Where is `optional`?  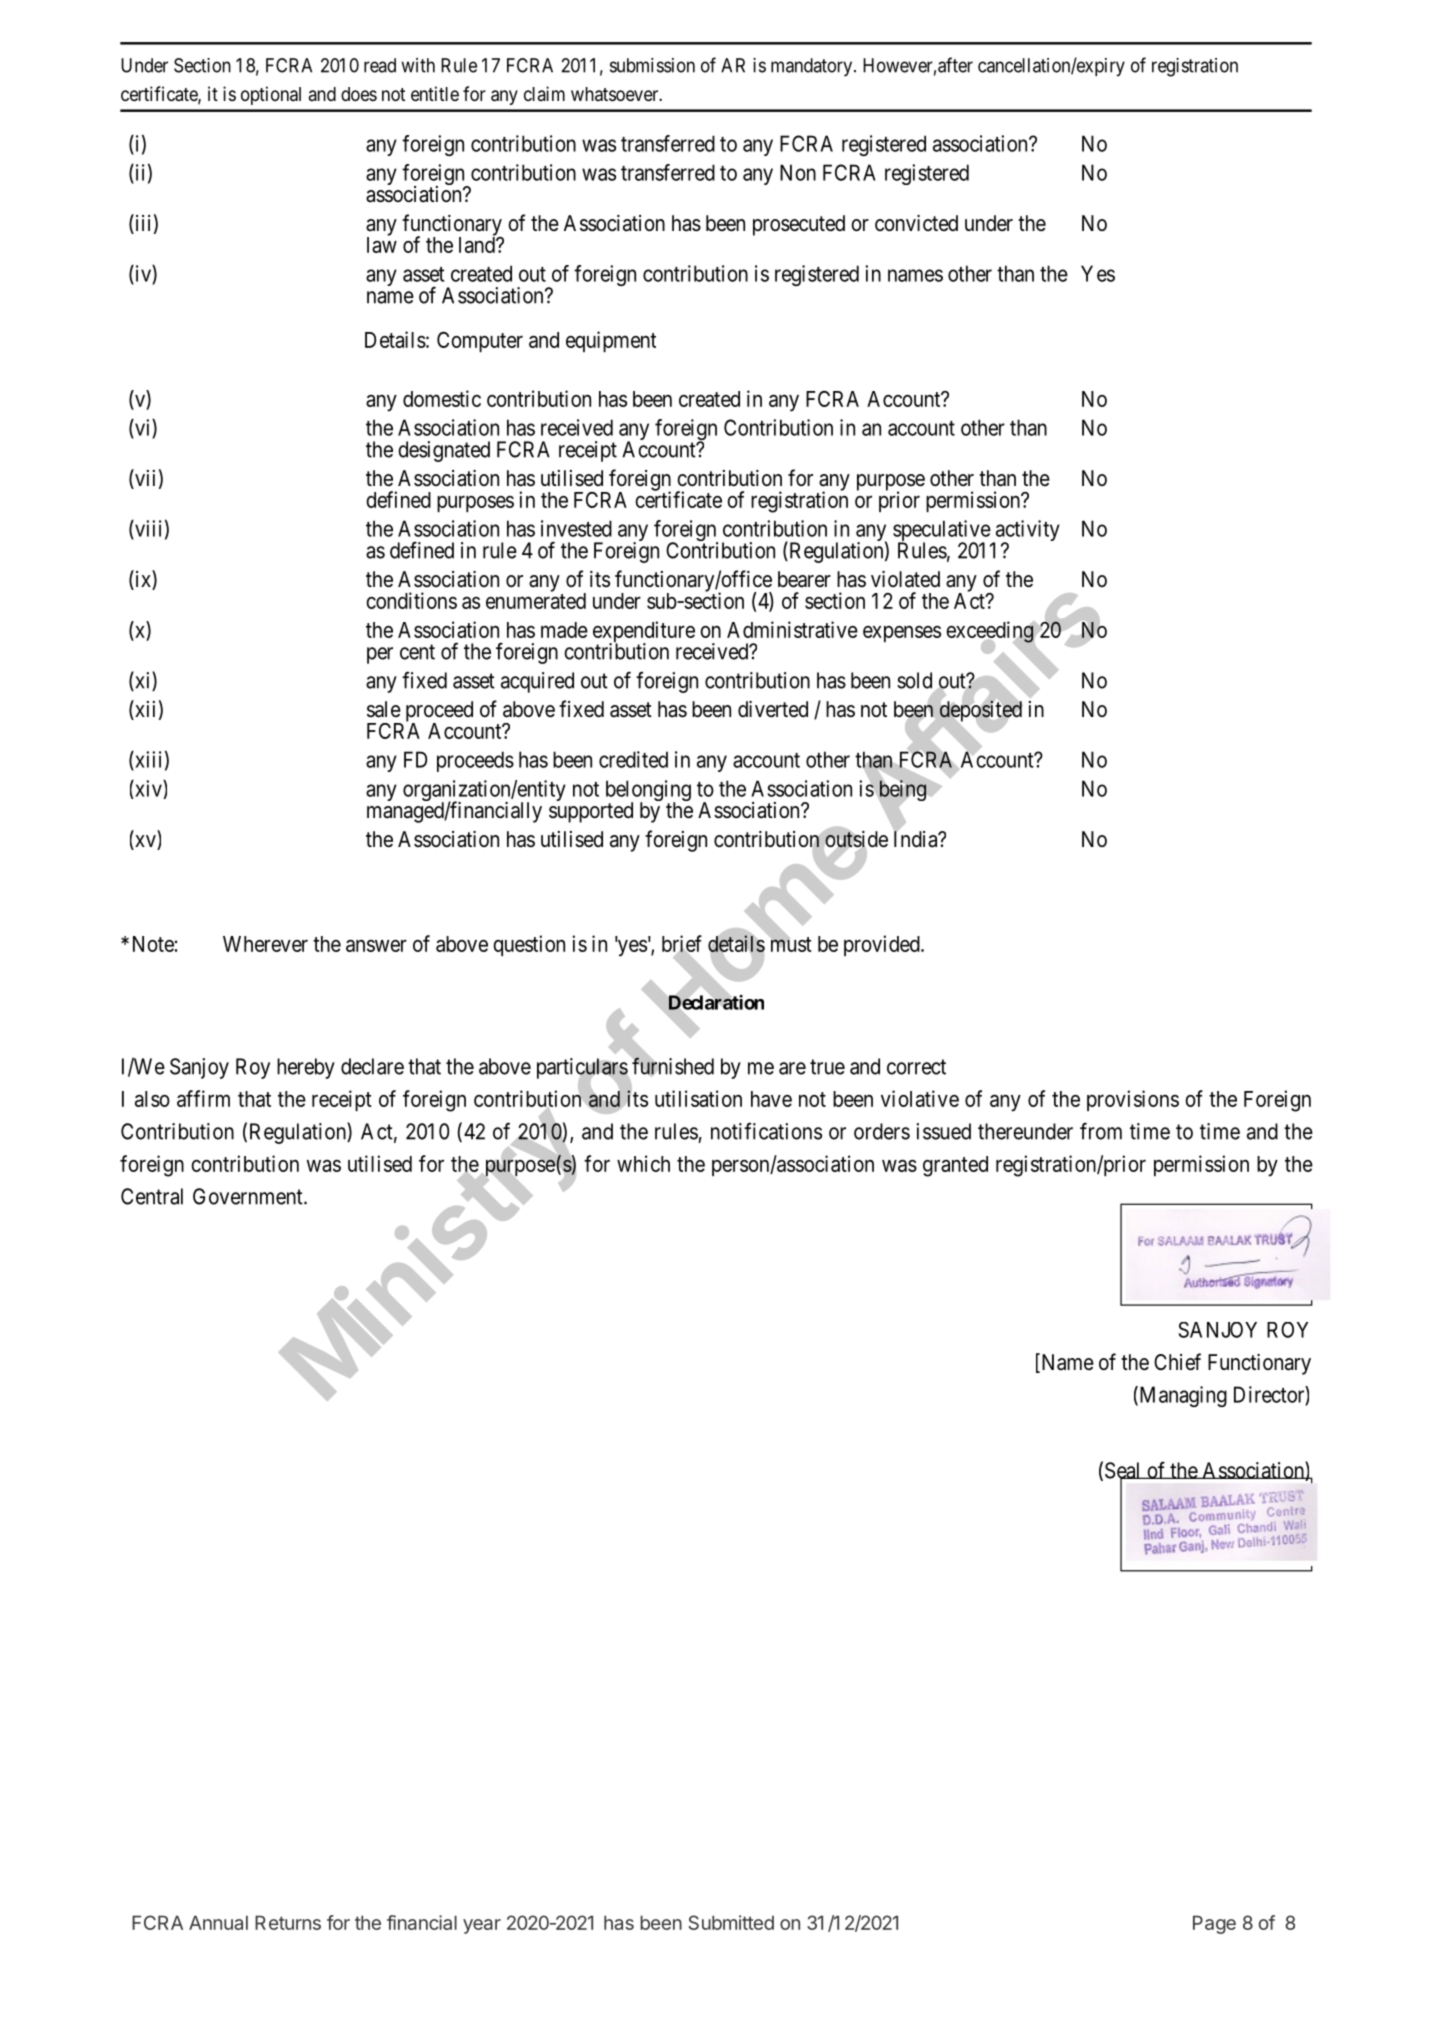
optional is located at coordinates (271, 95).
